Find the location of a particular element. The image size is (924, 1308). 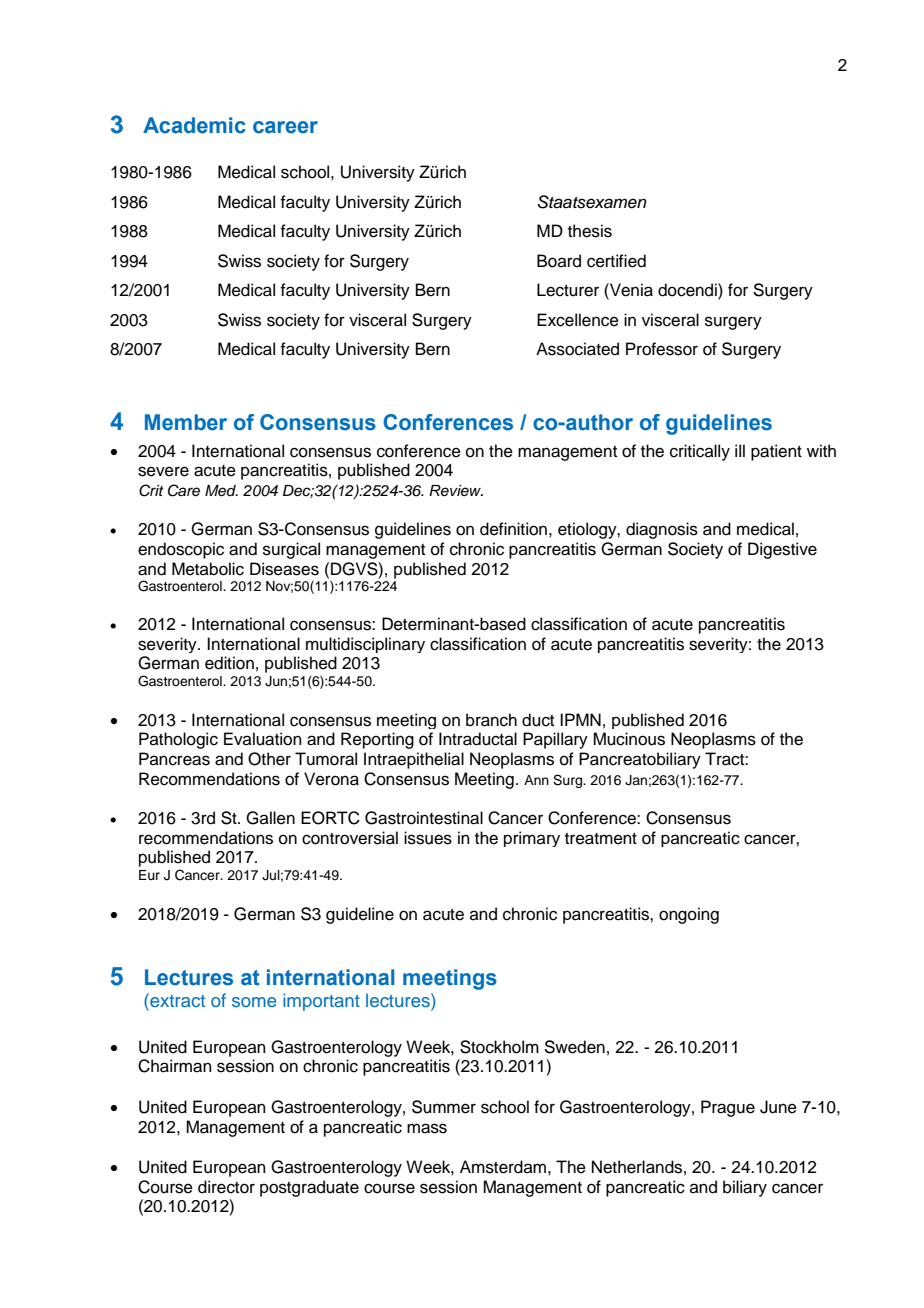

director is located at coordinates (226, 1187).
